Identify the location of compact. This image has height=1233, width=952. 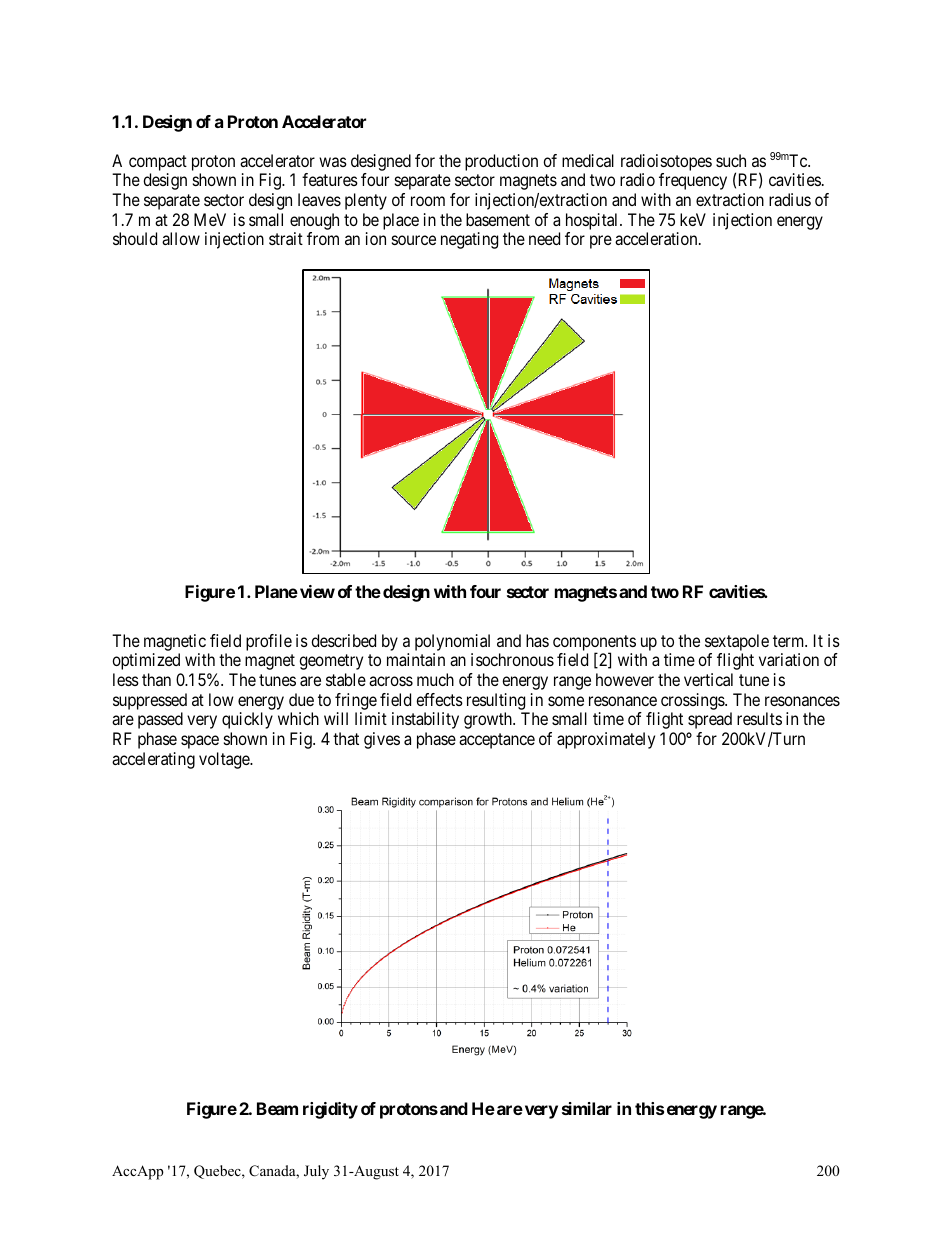
(158, 163).
